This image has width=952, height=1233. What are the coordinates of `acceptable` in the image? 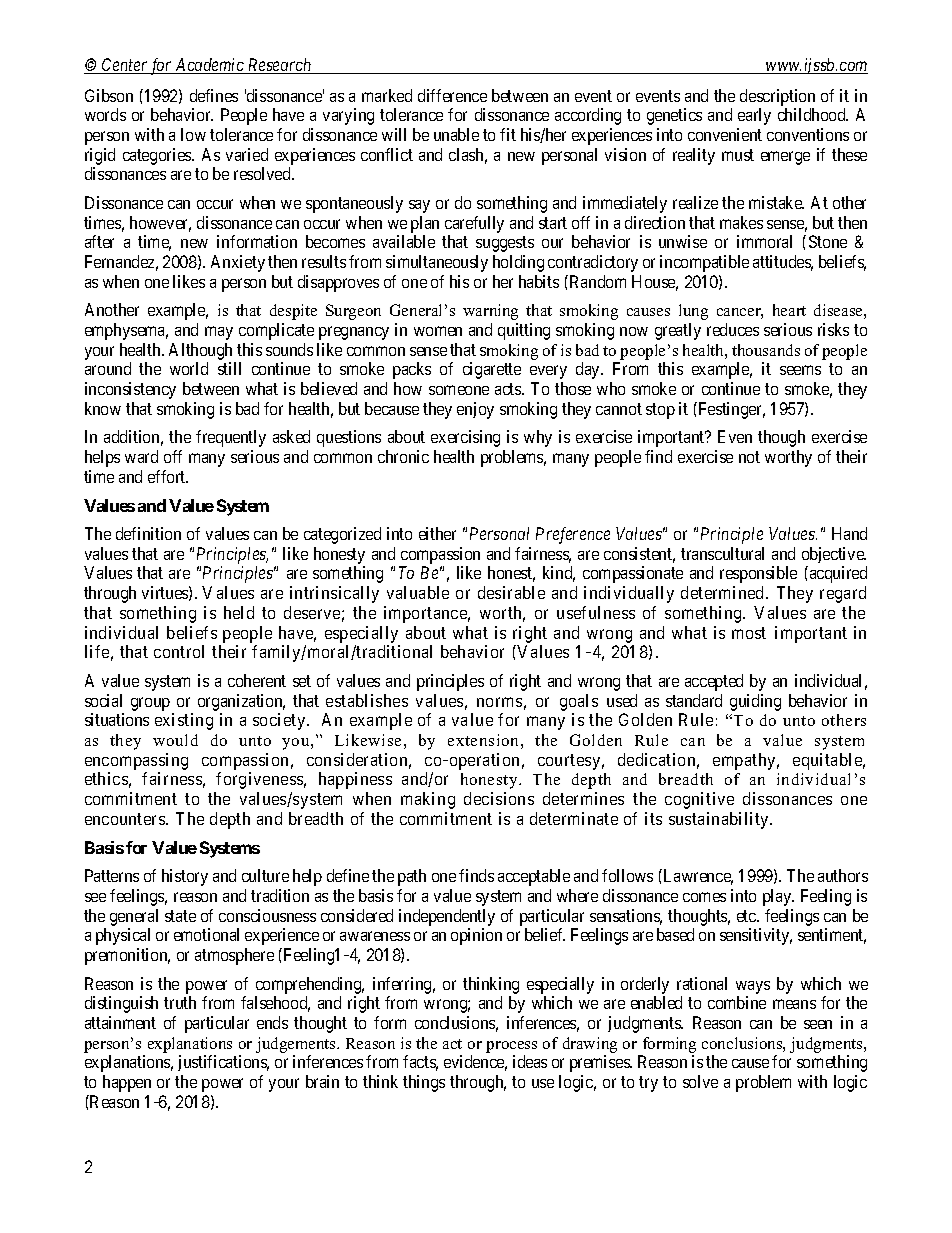 It's located at (534, 877).
